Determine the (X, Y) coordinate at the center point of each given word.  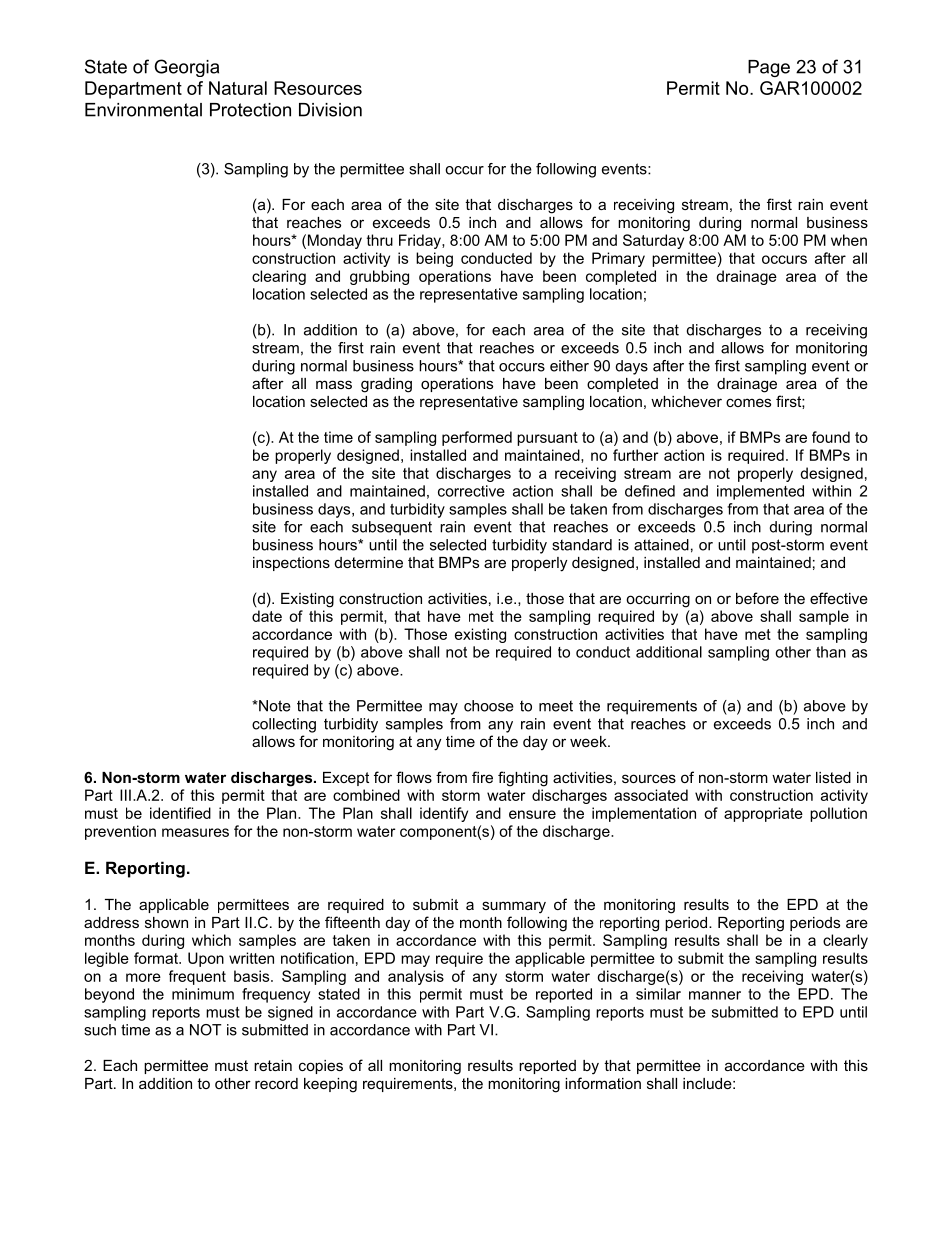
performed (477, 438)
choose (489, 706)
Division (330, 110)
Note (274, 706)
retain (273, 1065)
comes (748, 402)
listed (833, 777)
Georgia (186, 68)
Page (769, 68)
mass (334, 384)
